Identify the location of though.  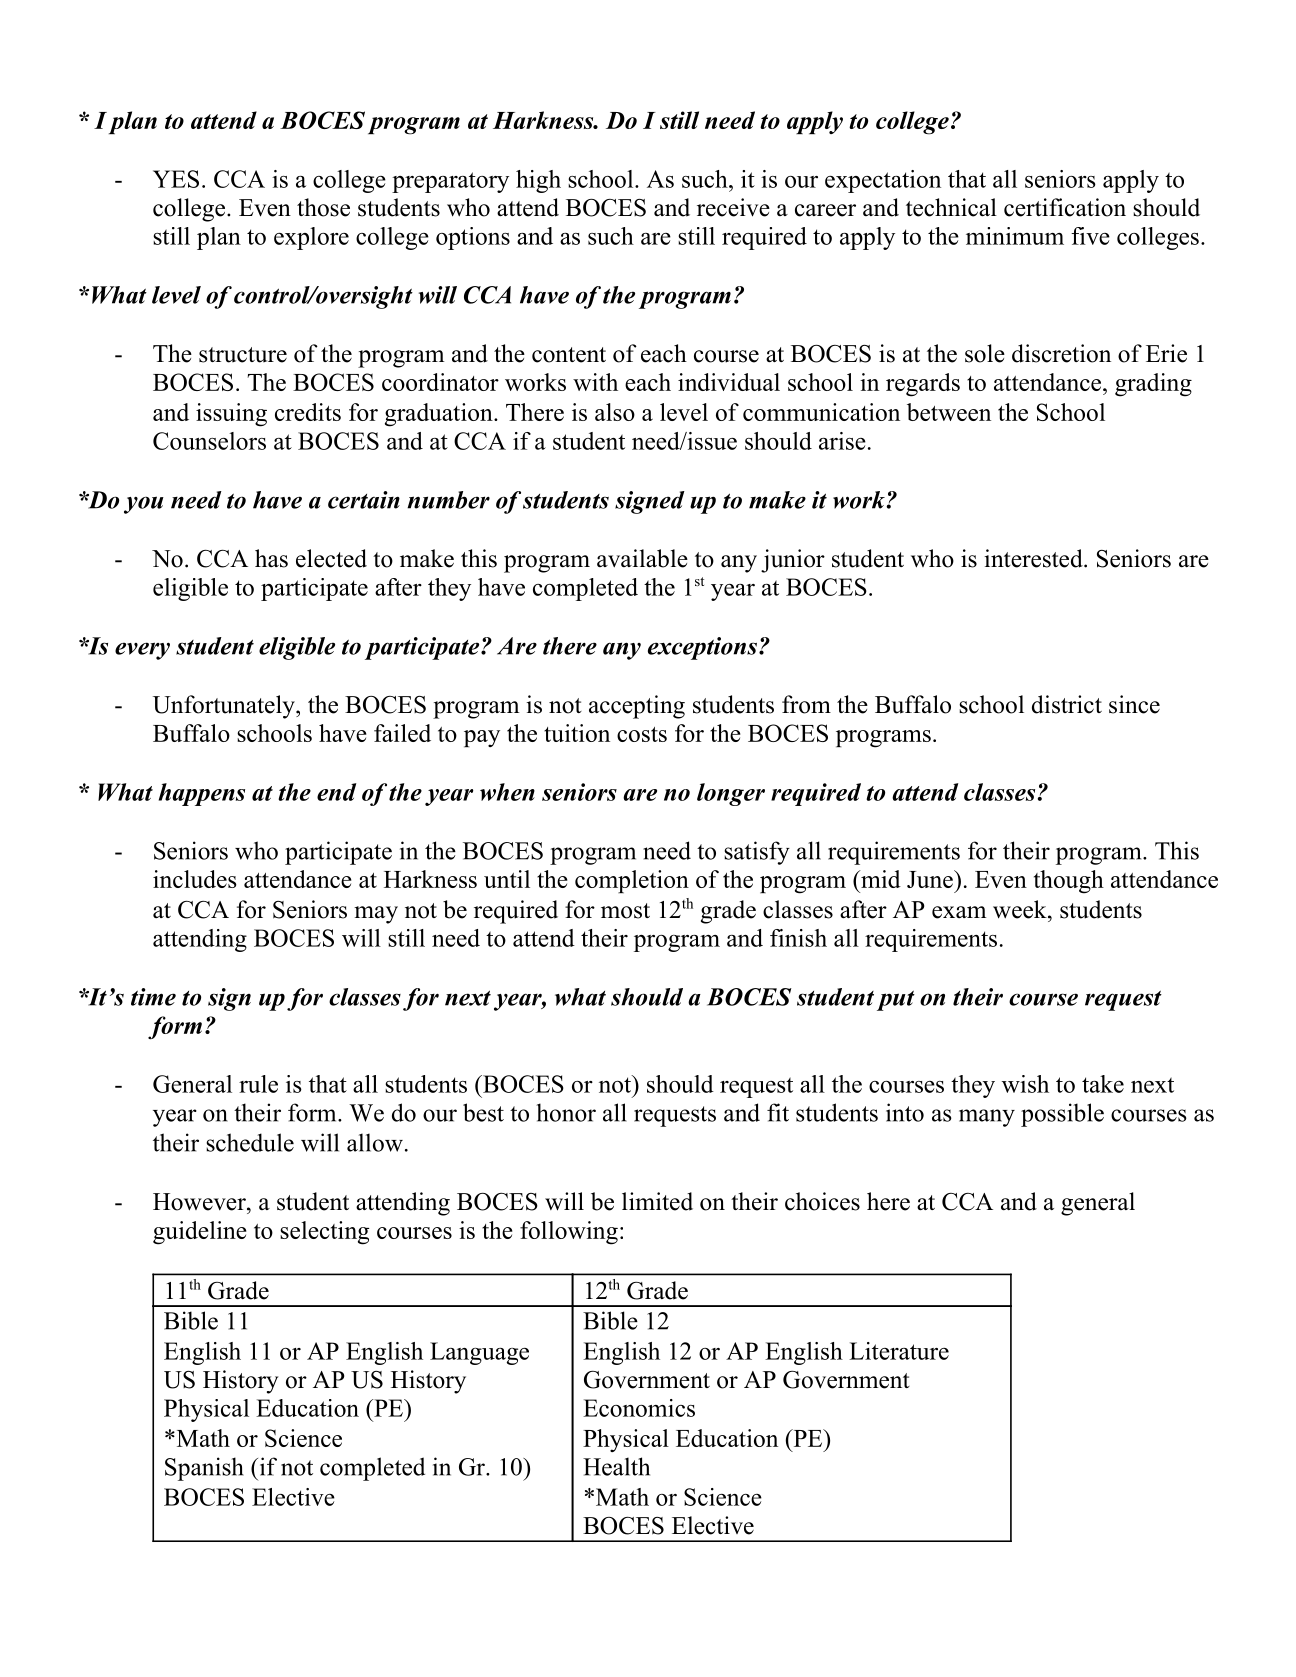
(1069, 882).
